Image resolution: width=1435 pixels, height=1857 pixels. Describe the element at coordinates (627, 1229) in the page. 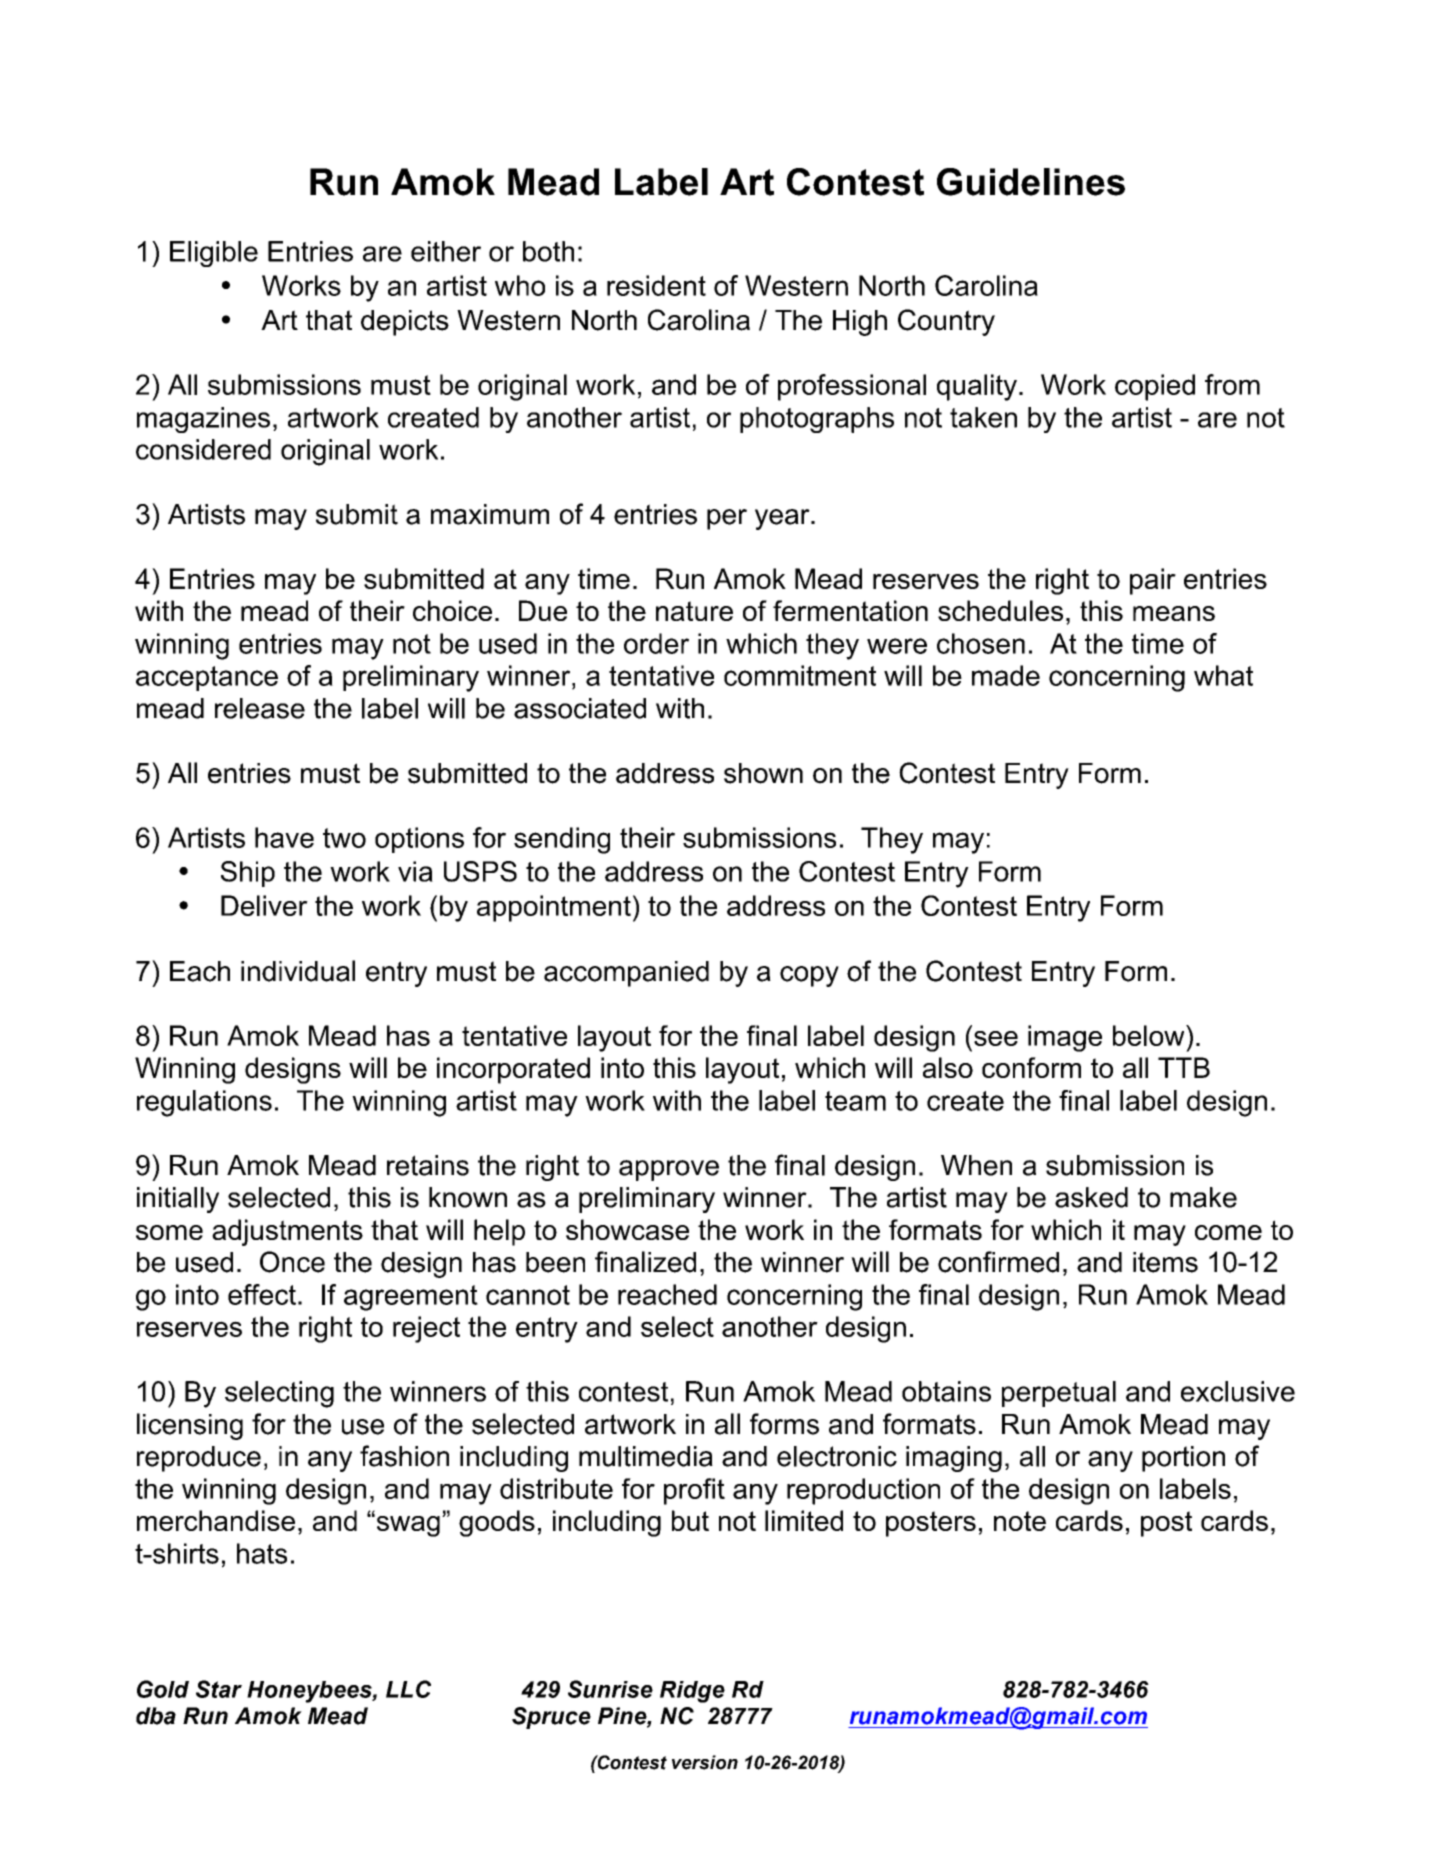

I see `showcase` at that location.
